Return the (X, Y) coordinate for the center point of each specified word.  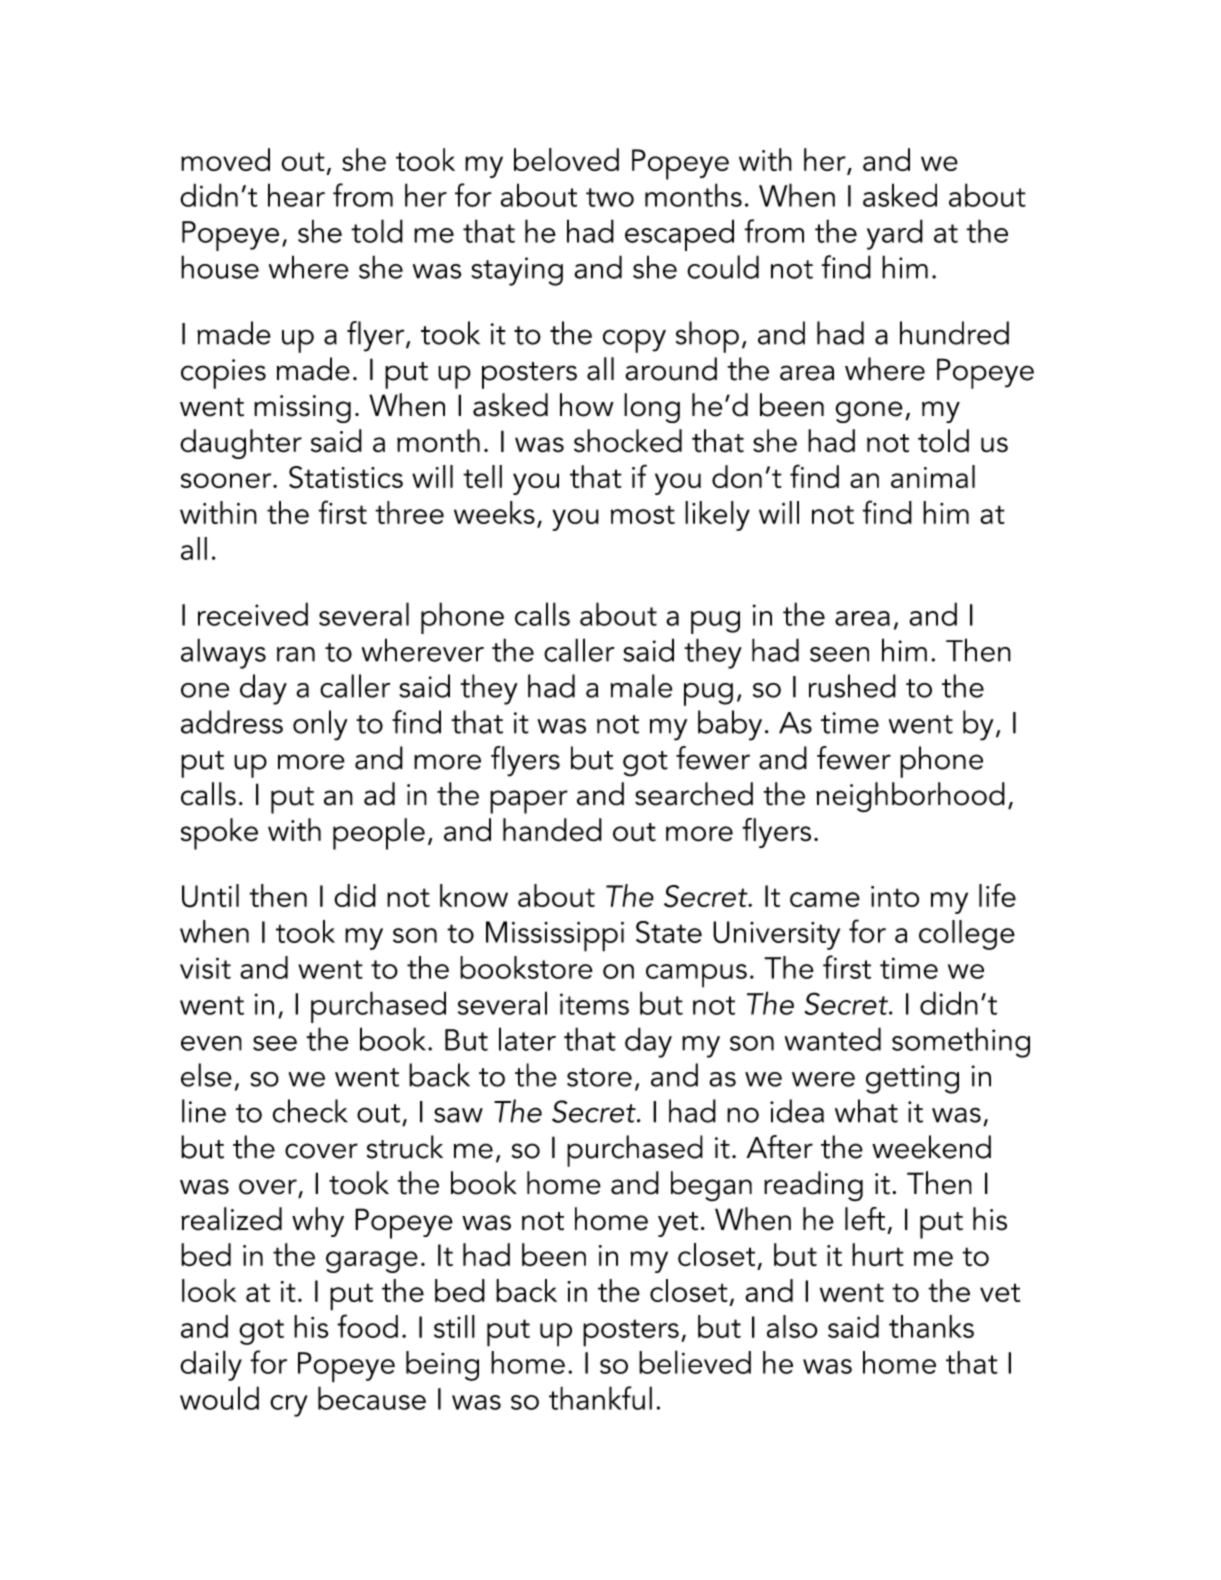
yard (895, 234)
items (594, 1004)
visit (205, 968)
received (253, 614)
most (643, 514)
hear (296, 195)
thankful (600, 1398)
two (610, 197)
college (967, 935)
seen (839, 654)
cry (289, 1406)
